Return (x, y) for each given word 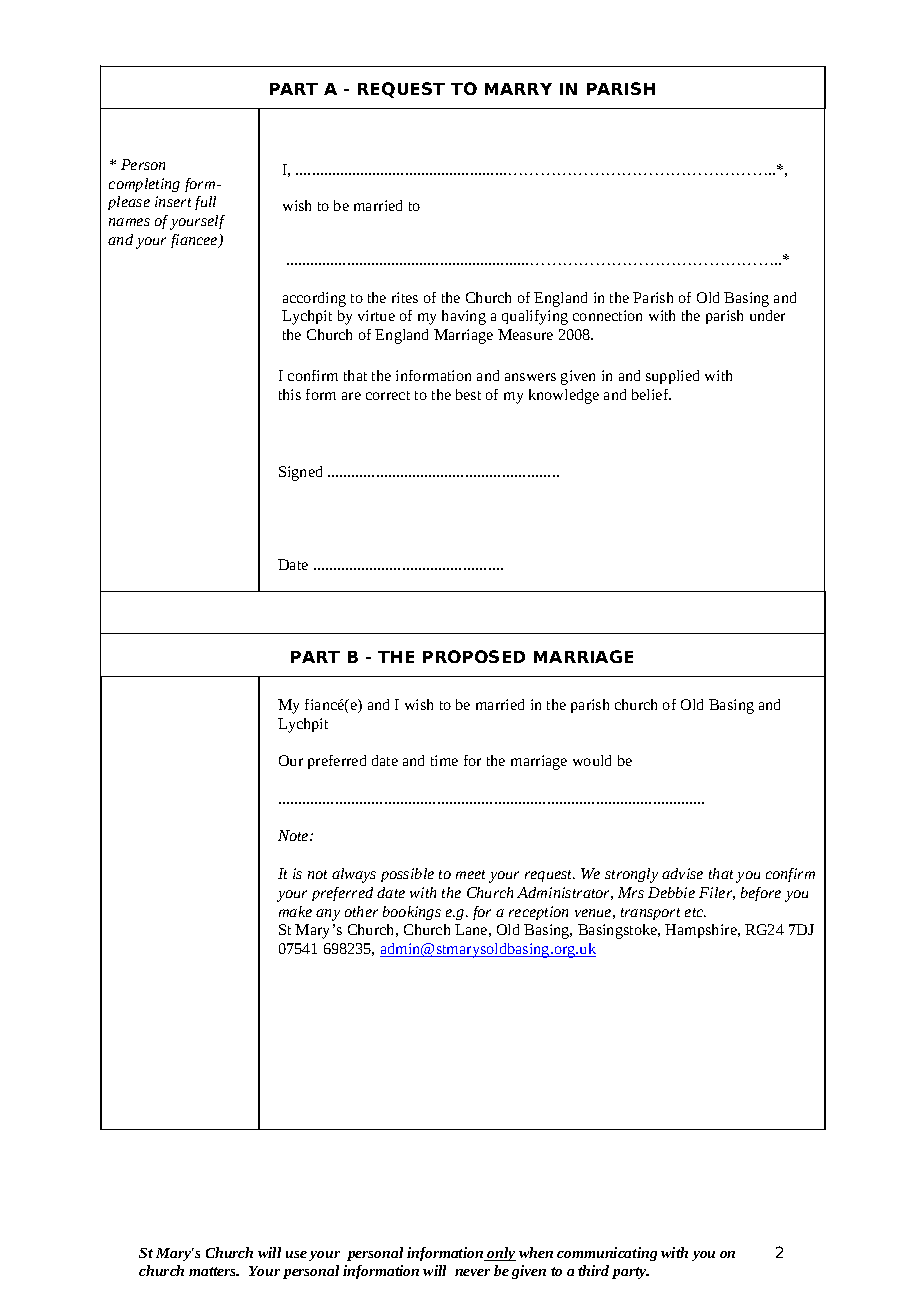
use (296, 1254)
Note (294, 835)
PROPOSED (474, 656)
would (592, 760)
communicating (607, 1254)
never (472, 1272)
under (767, 315)
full (205, 203)
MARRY (518, 89)
